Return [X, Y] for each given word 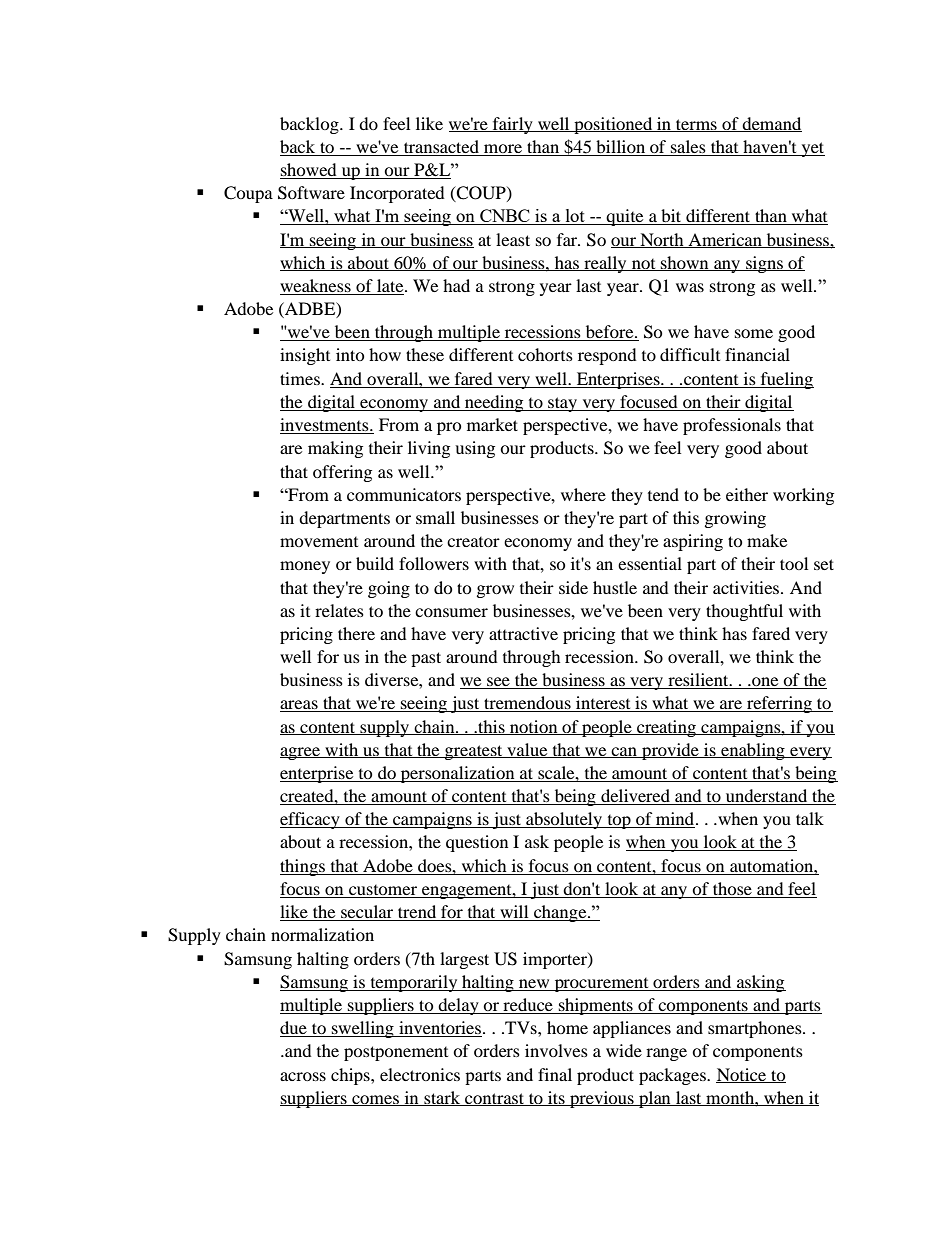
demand [771, 124]
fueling [786, 380]
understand [767, 797]
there [356, 633]
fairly [512, 125]
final [555, 1074]
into [350, 354]
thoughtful [744, 612]
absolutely [564, 820]
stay [563, 404]
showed [309, 171]
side [573, 587]
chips [351, 1076]
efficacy [311, 820]
